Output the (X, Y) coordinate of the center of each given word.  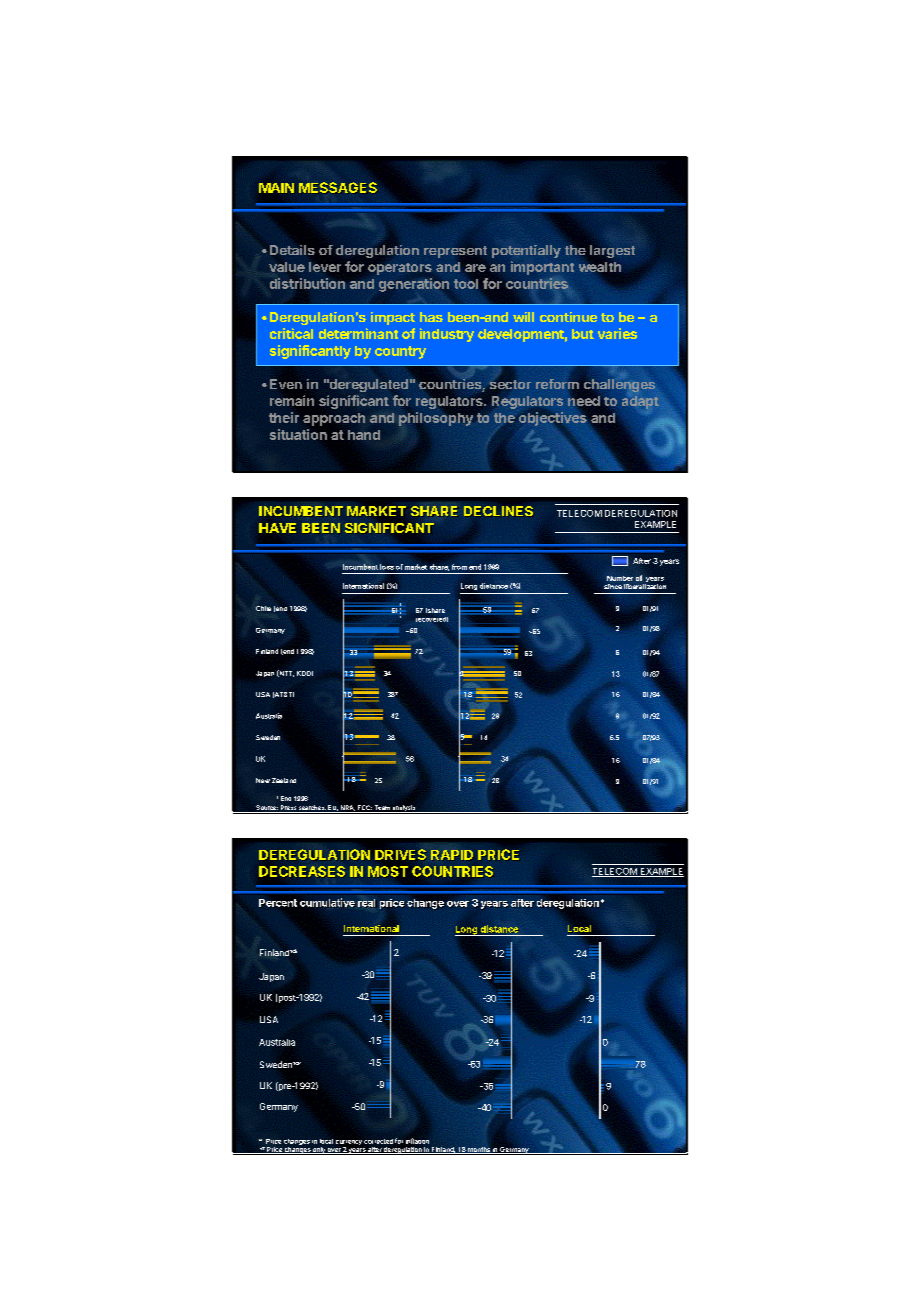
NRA (348, 808)
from (459, 567)
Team (382, 809)
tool (466, 284)
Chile (263, 608)
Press (288, 809)
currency (349, 1144)
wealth (600, 267)
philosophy (436, 419)
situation (298, 434)
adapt (640, 402)
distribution (307, 283)
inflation (417, 1141)
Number (620, 578)
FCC (364, 809)
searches (312, 809)
